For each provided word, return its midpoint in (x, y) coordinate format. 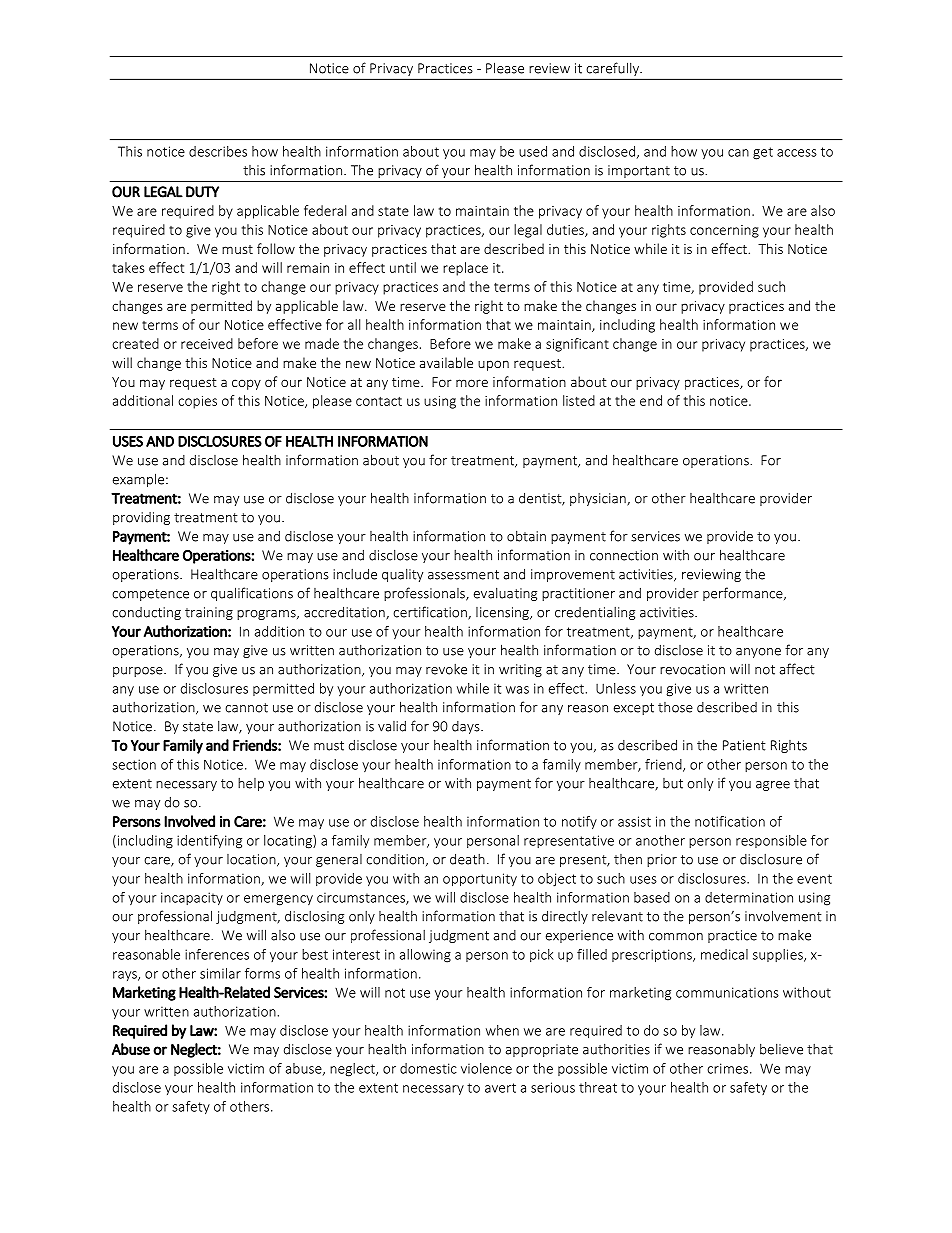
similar (220, 973)
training (209, 613)
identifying (209, 842)
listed (579, 400)
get (763, 153)
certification (431, 613)
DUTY (202, 192)
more (472, 383)
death (467, 859)
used (533, 151)
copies (197, 402)
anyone (758, 653)
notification (730, 821)
